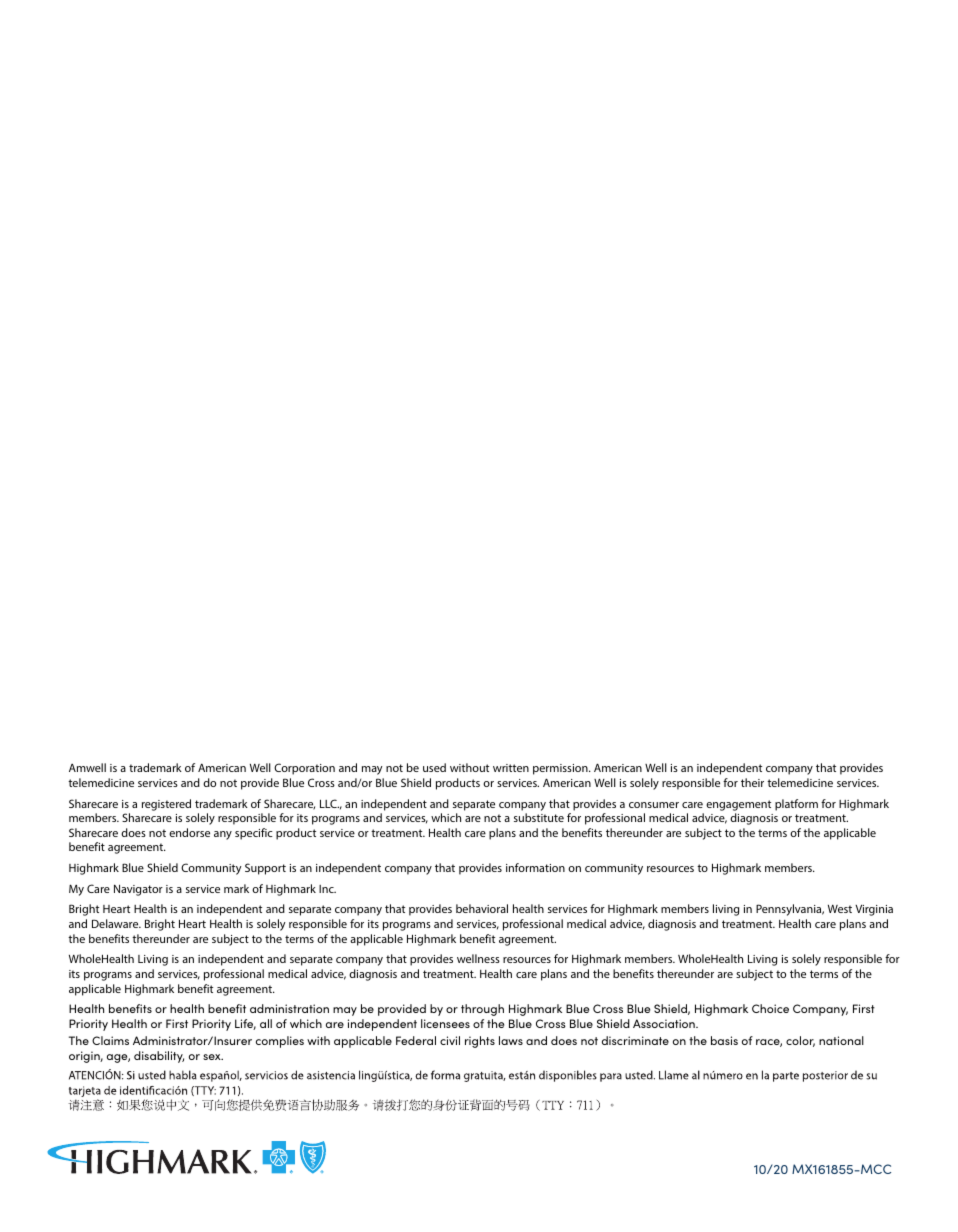  I want to click on their, so click(752, 782).
